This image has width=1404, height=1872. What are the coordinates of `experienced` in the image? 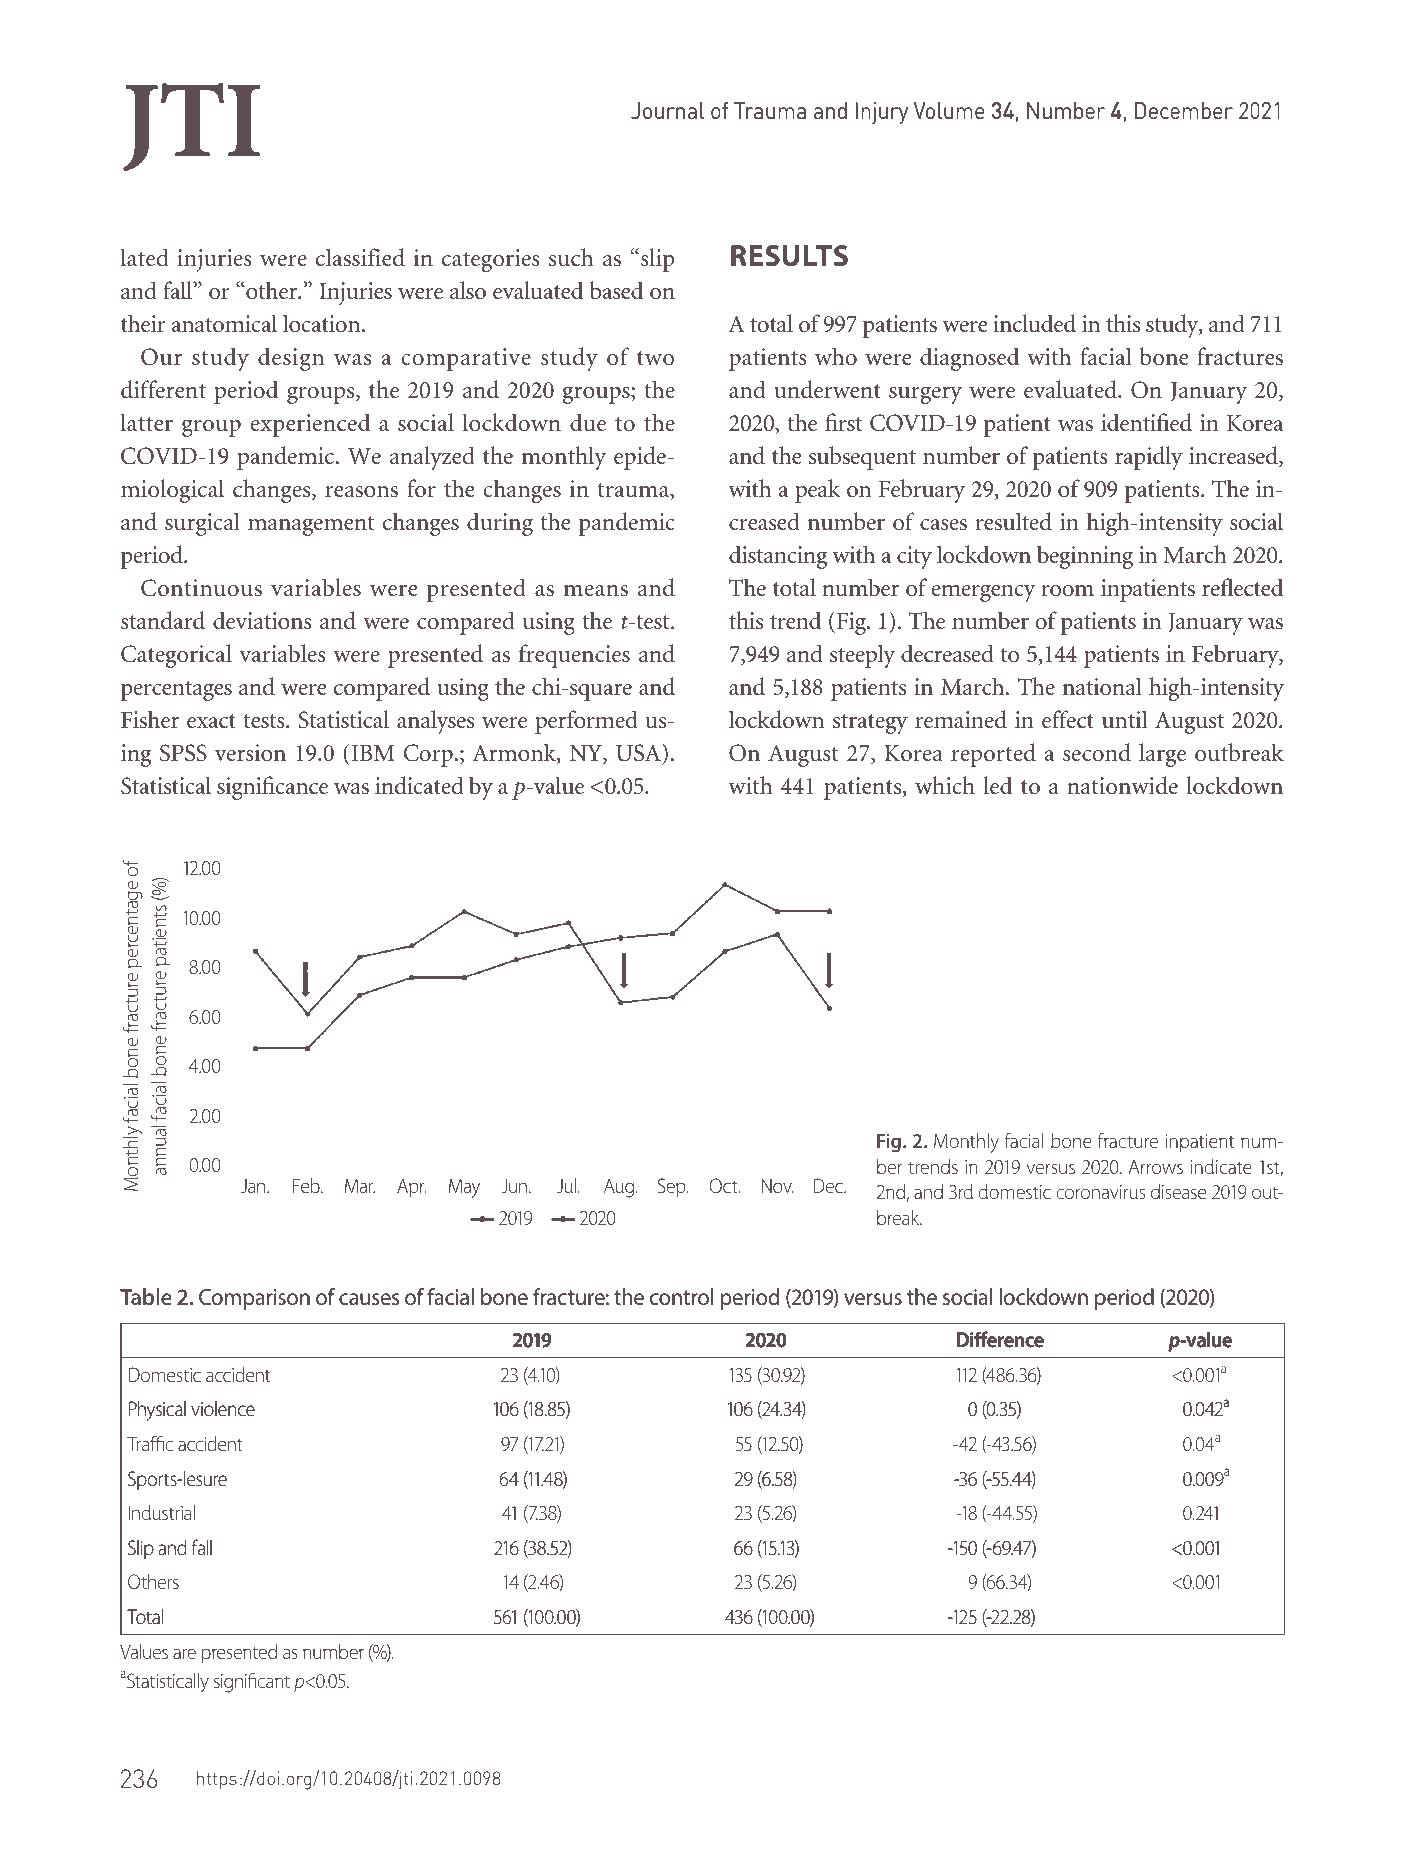 It's located at (310, 425).
